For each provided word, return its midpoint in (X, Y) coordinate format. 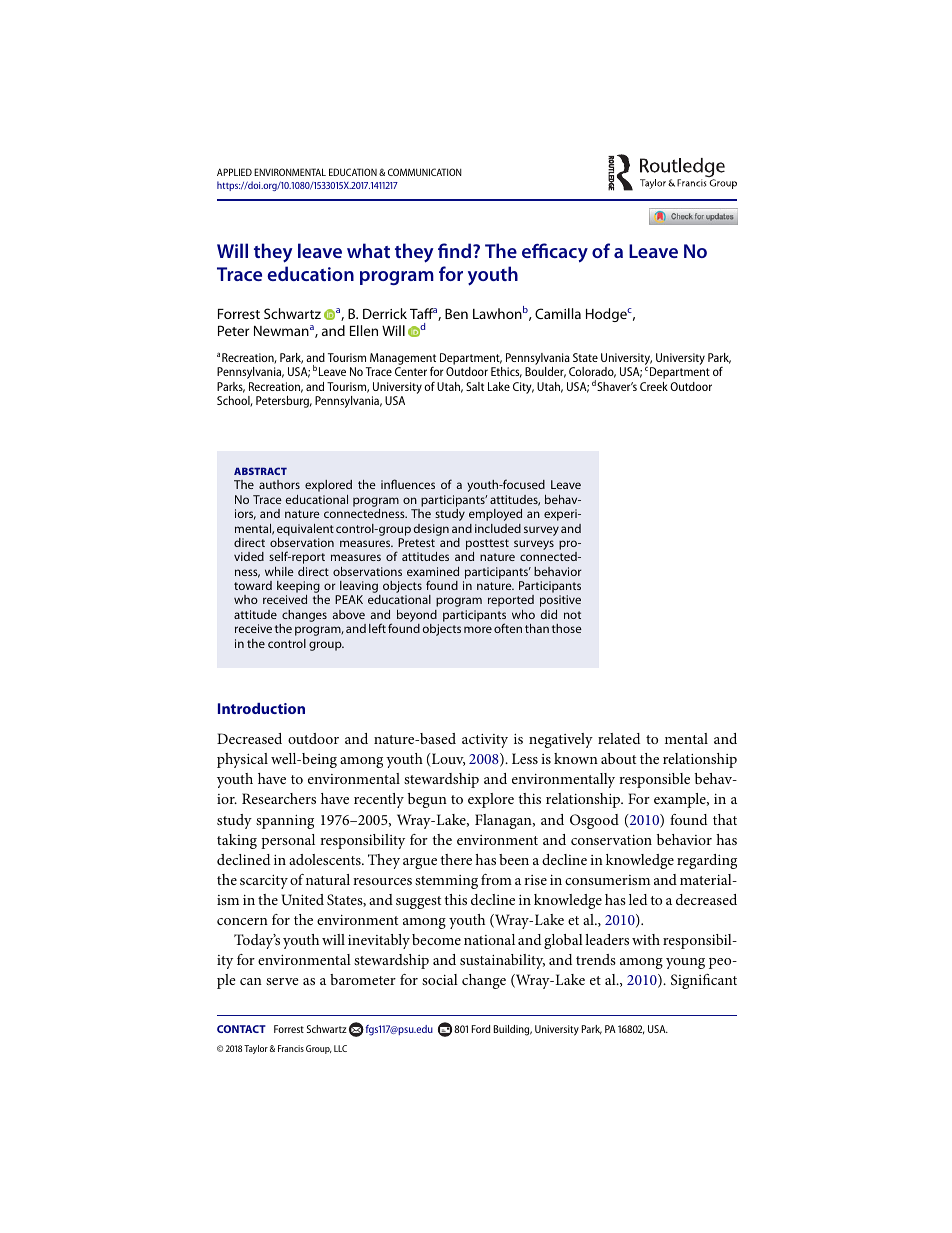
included (498, 528)
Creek (654, 386)
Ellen (364, 330)
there (456, 859)
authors (279, 484)
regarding (707, 861)
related (619, 738)
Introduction (261, 708)
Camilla (558, 313)
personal (288, 841)
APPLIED (234, 172)
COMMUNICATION (424, 172)
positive (560, 601)
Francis (291, 1048)
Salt (475, 386)
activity (485, 741)
